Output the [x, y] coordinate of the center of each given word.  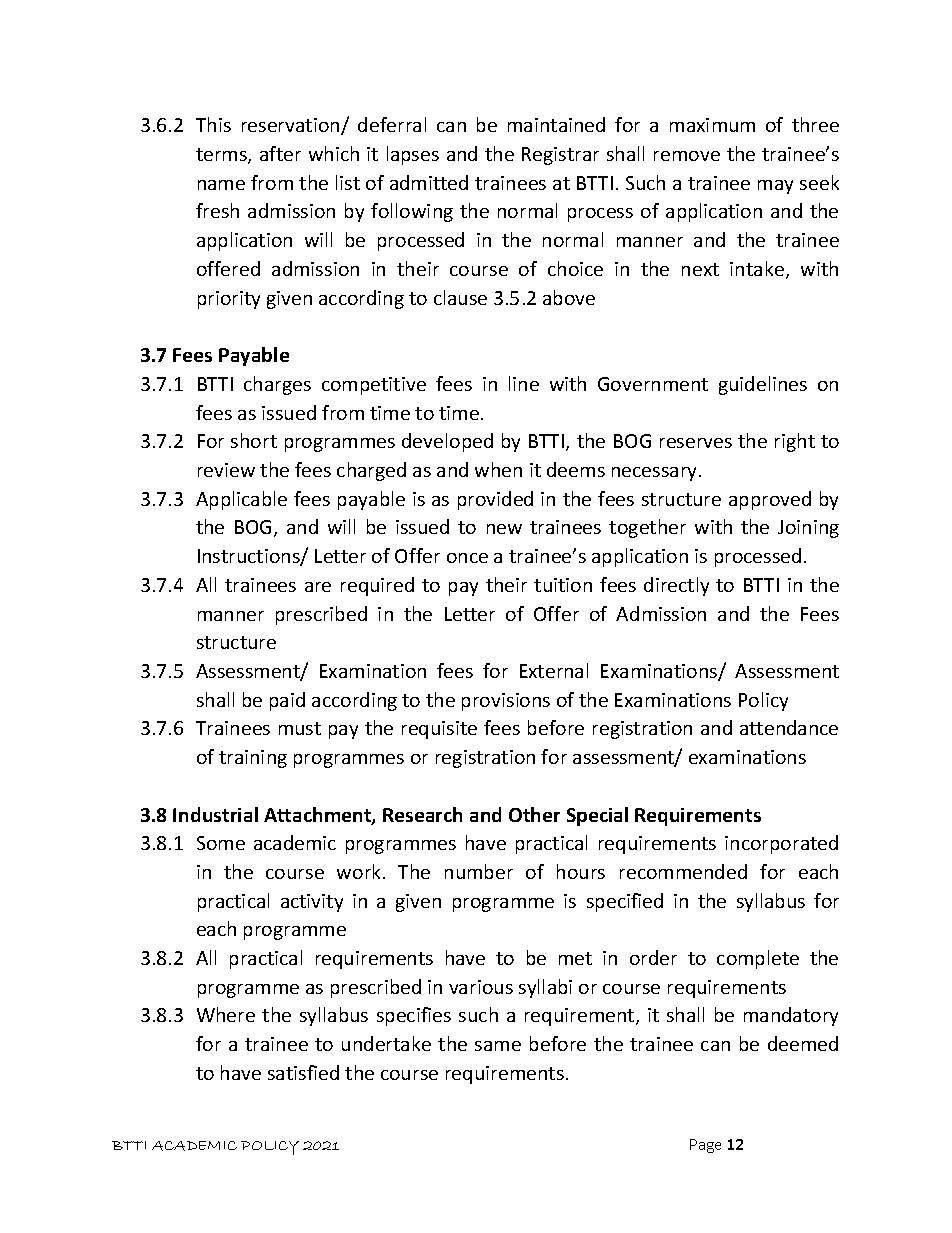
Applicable [241, 500]
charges [277, 385]
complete [758, 959]
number [479, 871]
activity [312, 903]
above [569, 297]
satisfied [303, 1072]
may [775, 187]
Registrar [560, 156]
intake [757, 268]
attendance [789, 727]
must [300, 728]
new [504, 529]
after [280, 153]
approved [770, 500]
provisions [506, 702]
